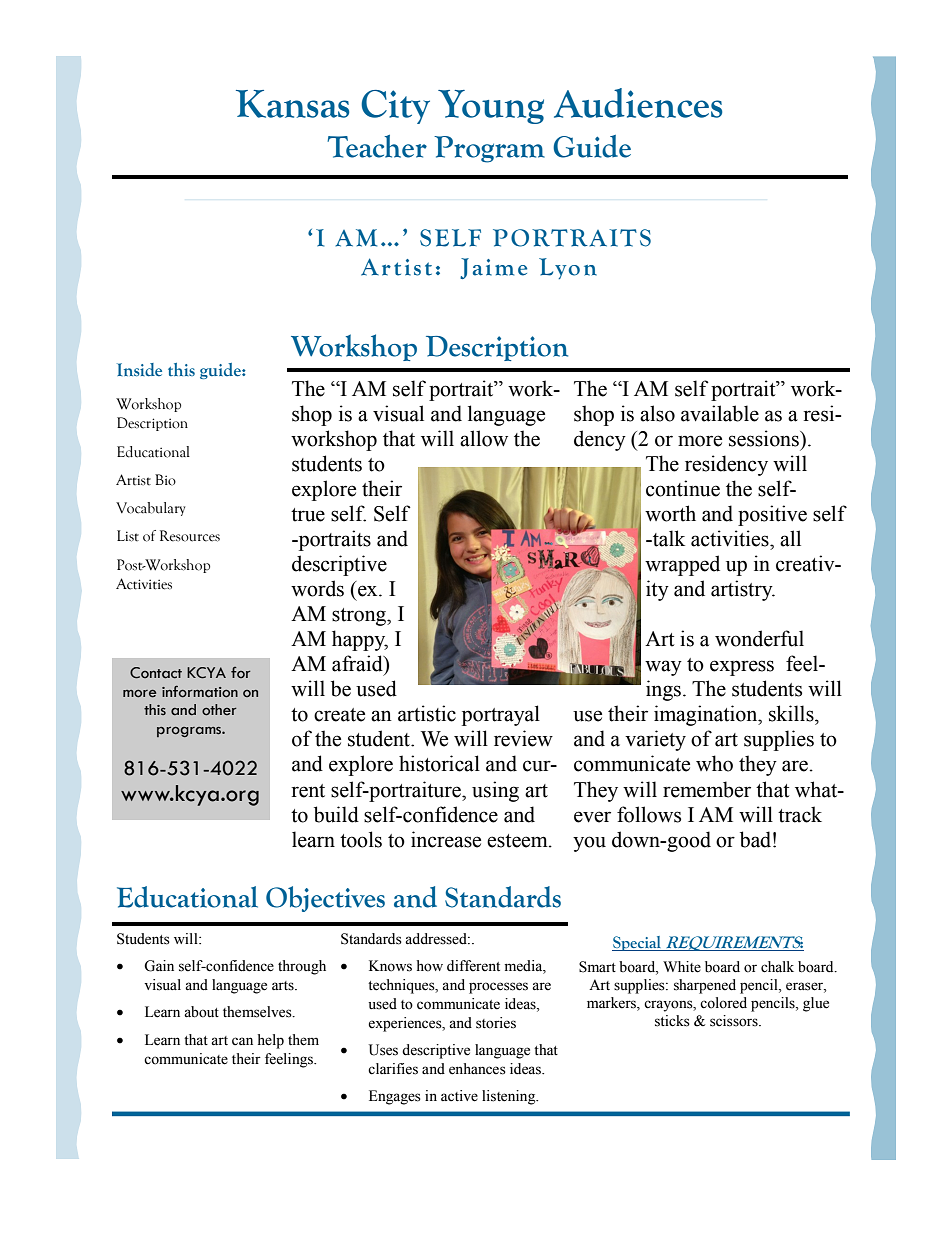 This image has width=952, height=1233. What do you see at coordinates (638, 103) in the image?
I see `Audiences` at bounding box center [638, 103].
